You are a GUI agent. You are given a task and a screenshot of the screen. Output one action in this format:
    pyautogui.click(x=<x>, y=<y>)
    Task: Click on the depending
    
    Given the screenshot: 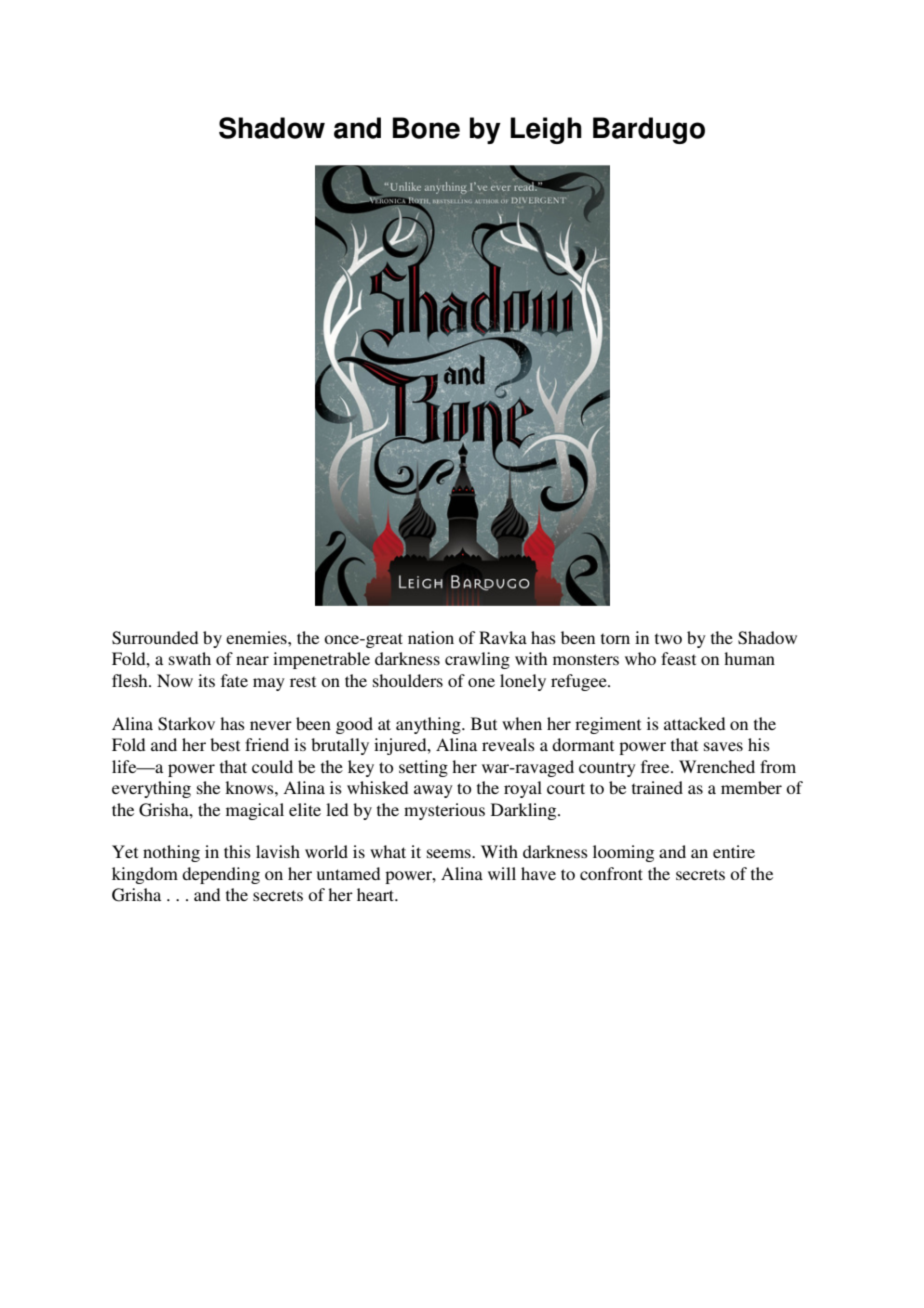 What is the action you would take?
    pyautogui.click(x=221, y=875)
